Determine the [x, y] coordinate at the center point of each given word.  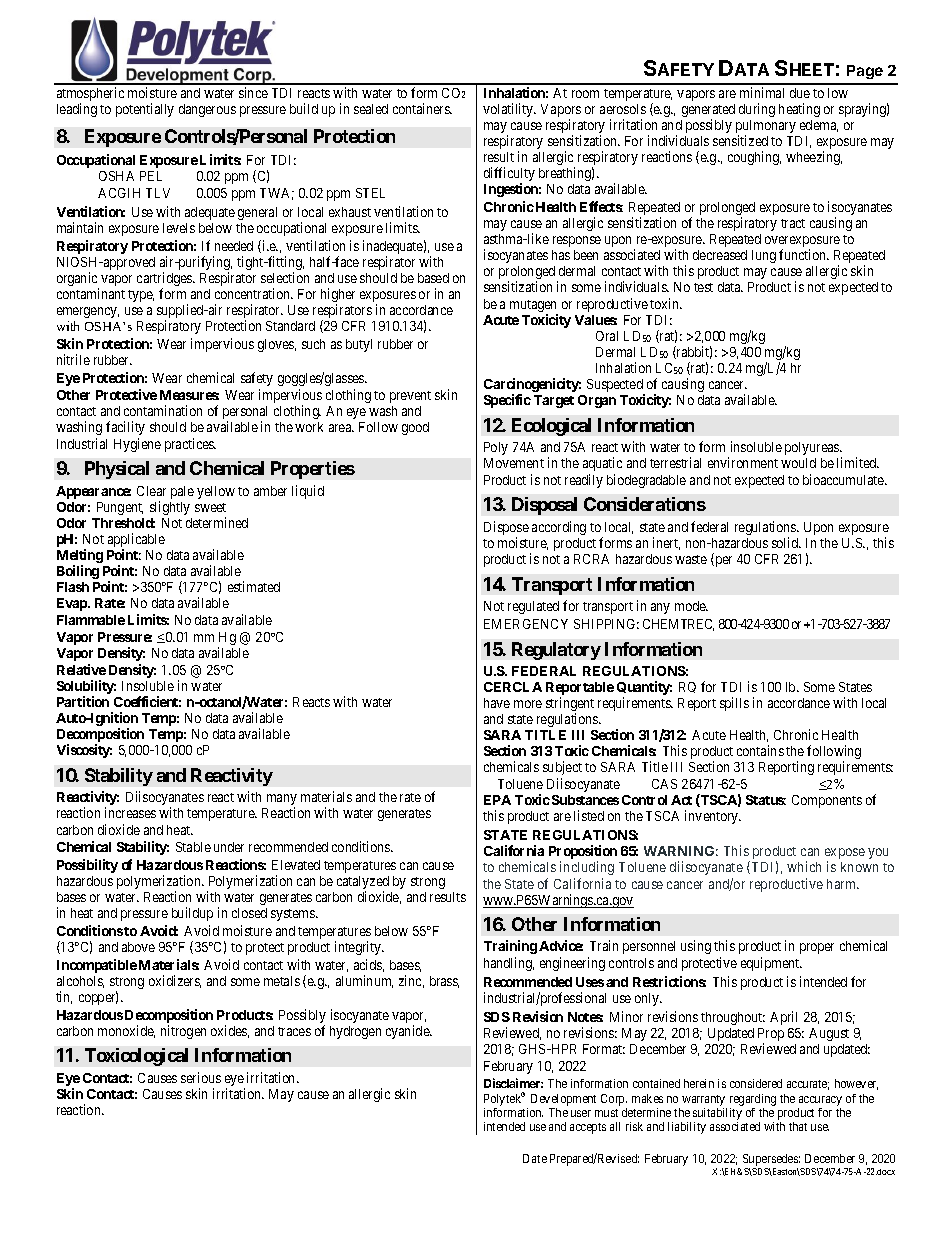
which [804, 866]
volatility [509, 110]
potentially [145, 110]
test [703, 287]
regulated [533, 607]
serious [201, 1077]
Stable [193, 847]
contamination [163, 410]
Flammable [91, 620]
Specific [507, 401]
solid [786, 542]
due [800, 93]
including [587, 868]
